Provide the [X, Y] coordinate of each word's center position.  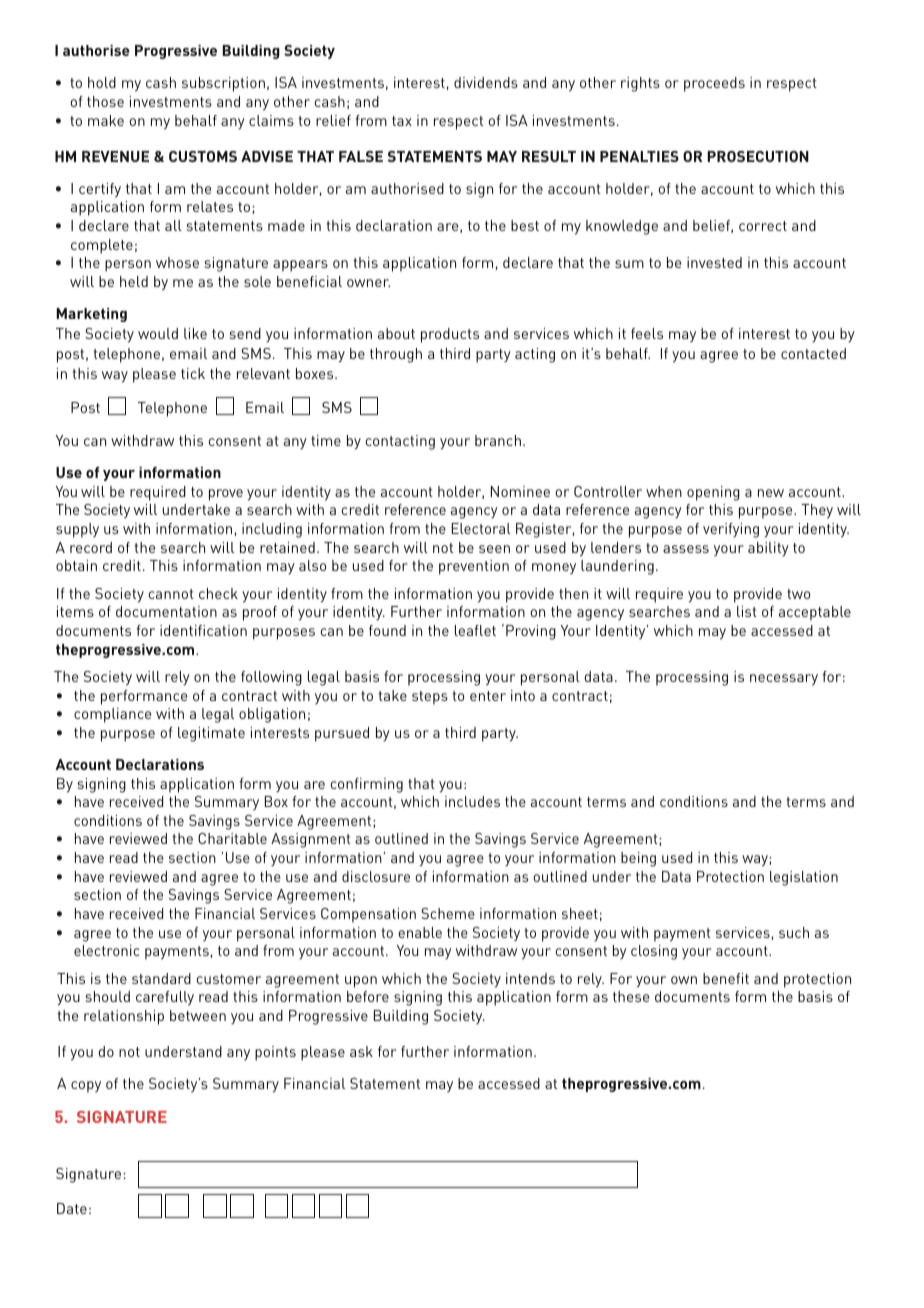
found [387, 630]
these [631, 996]
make [106, 120]
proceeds [714, 84]
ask [361, 1051]
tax [402, 121]
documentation [166, 611]
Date [72, 1208]
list [747, 611]
